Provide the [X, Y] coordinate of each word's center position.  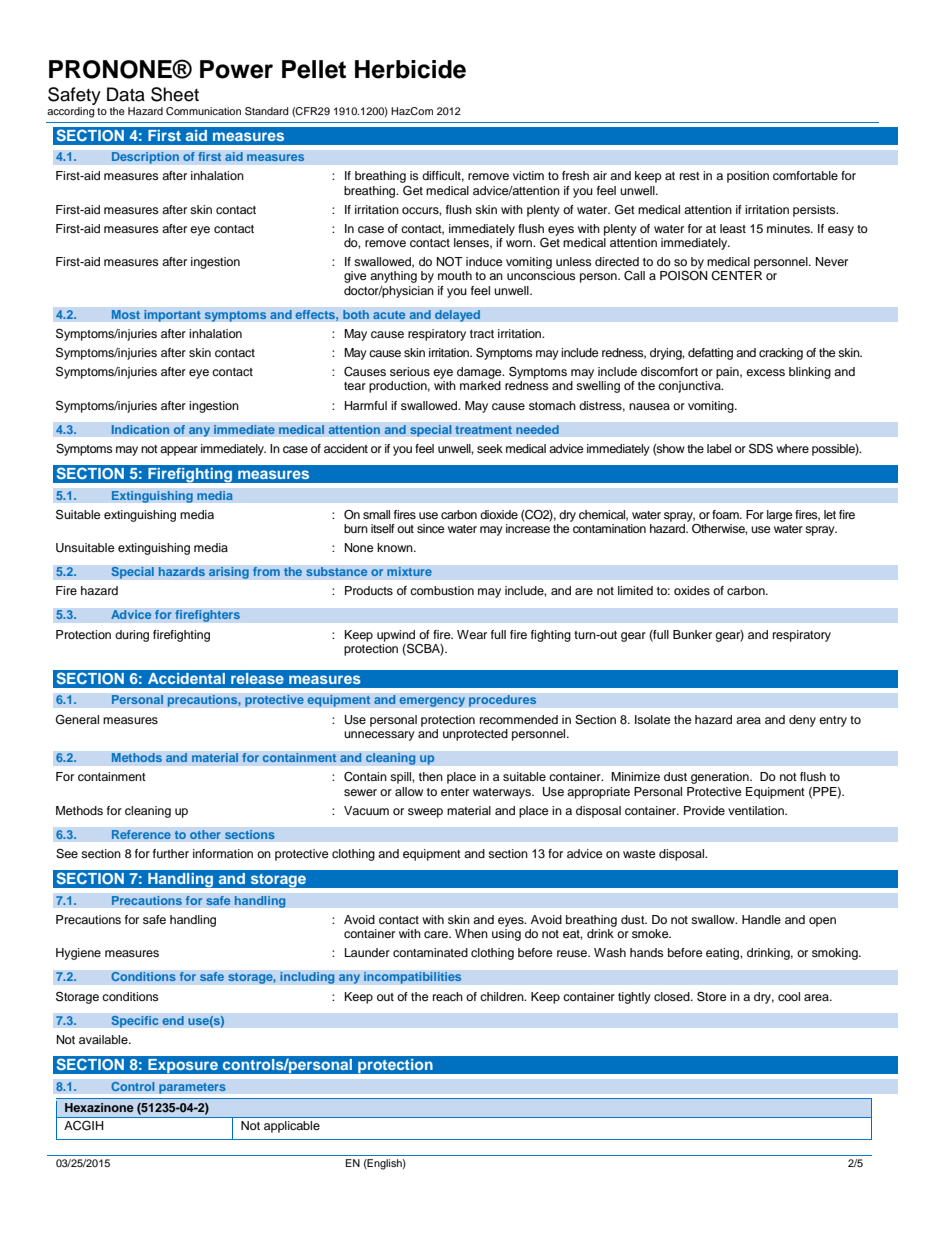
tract [482, 334]
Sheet [175, 94]
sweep [425, 813]
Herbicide [410, 69]
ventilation [757, 810]
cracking [781, 354]
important [172, 316]
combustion [442, 590]
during [132, 636]
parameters [192, 1088]
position [748, 177]
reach [448, 996]
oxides [692, 590]
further [171, 853]
